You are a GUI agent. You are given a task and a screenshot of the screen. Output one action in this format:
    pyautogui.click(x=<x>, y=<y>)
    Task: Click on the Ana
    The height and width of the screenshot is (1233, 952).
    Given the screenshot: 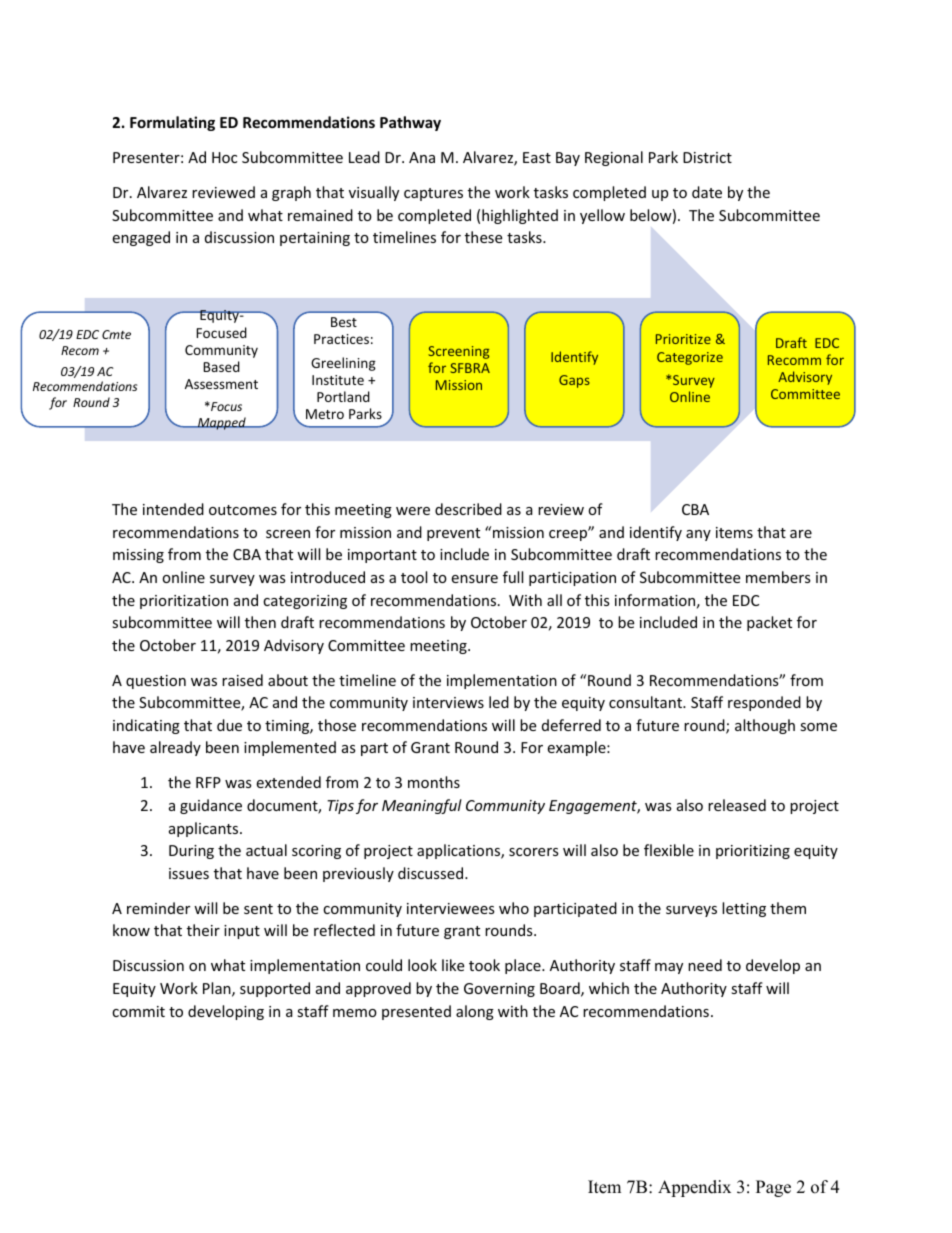 What is the action you would take?
    pyautogui.click(x=422, y=157)
